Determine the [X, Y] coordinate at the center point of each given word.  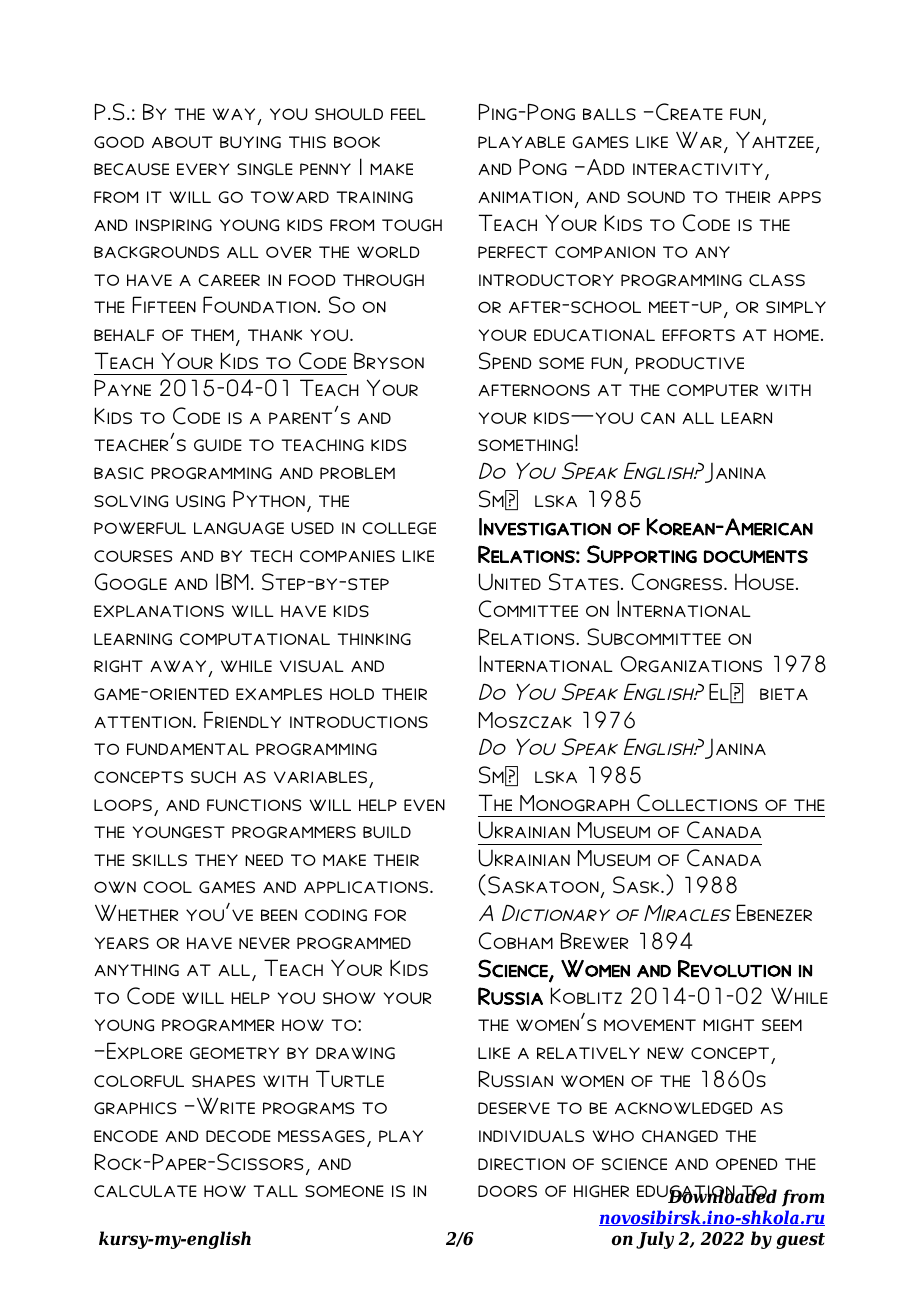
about [182, 142]
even [424, 805]
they [216, 860]
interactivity [698, 169]
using [200, 501]
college [399, 528]
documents [756, 556]
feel [408, 114]
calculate [145, 1191]
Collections [697, 803]
